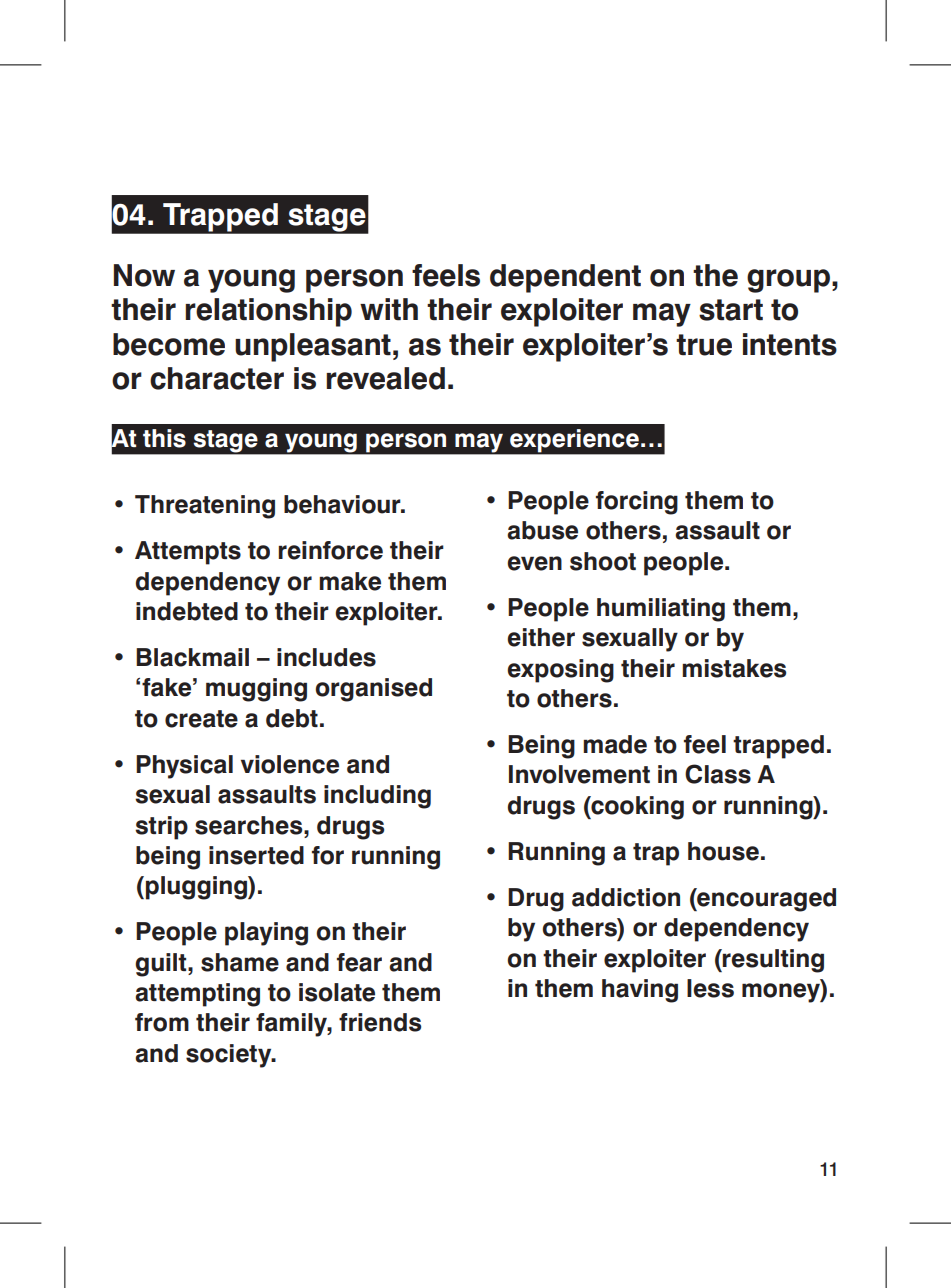 This screenshot has height=1288, width=951. I want to click on relationship, so click(268, 312).
